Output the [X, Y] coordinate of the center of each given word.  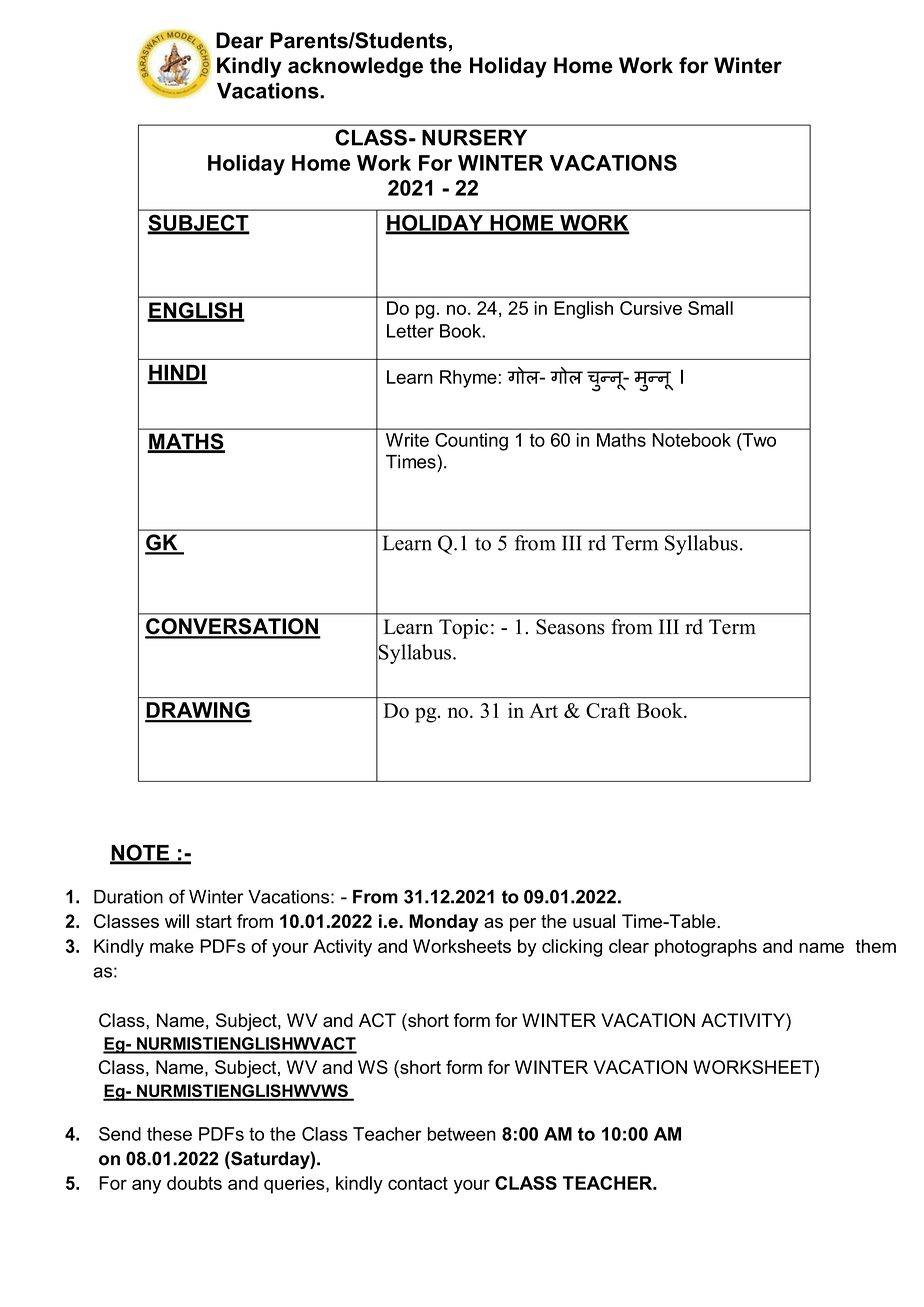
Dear [239, 40]
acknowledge [355, 67]
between [462, 1134]
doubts [194, 1183]
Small [710, 308]
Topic [463, 629]
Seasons [570, 627]
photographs [706, 948]
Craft [608, 710]
